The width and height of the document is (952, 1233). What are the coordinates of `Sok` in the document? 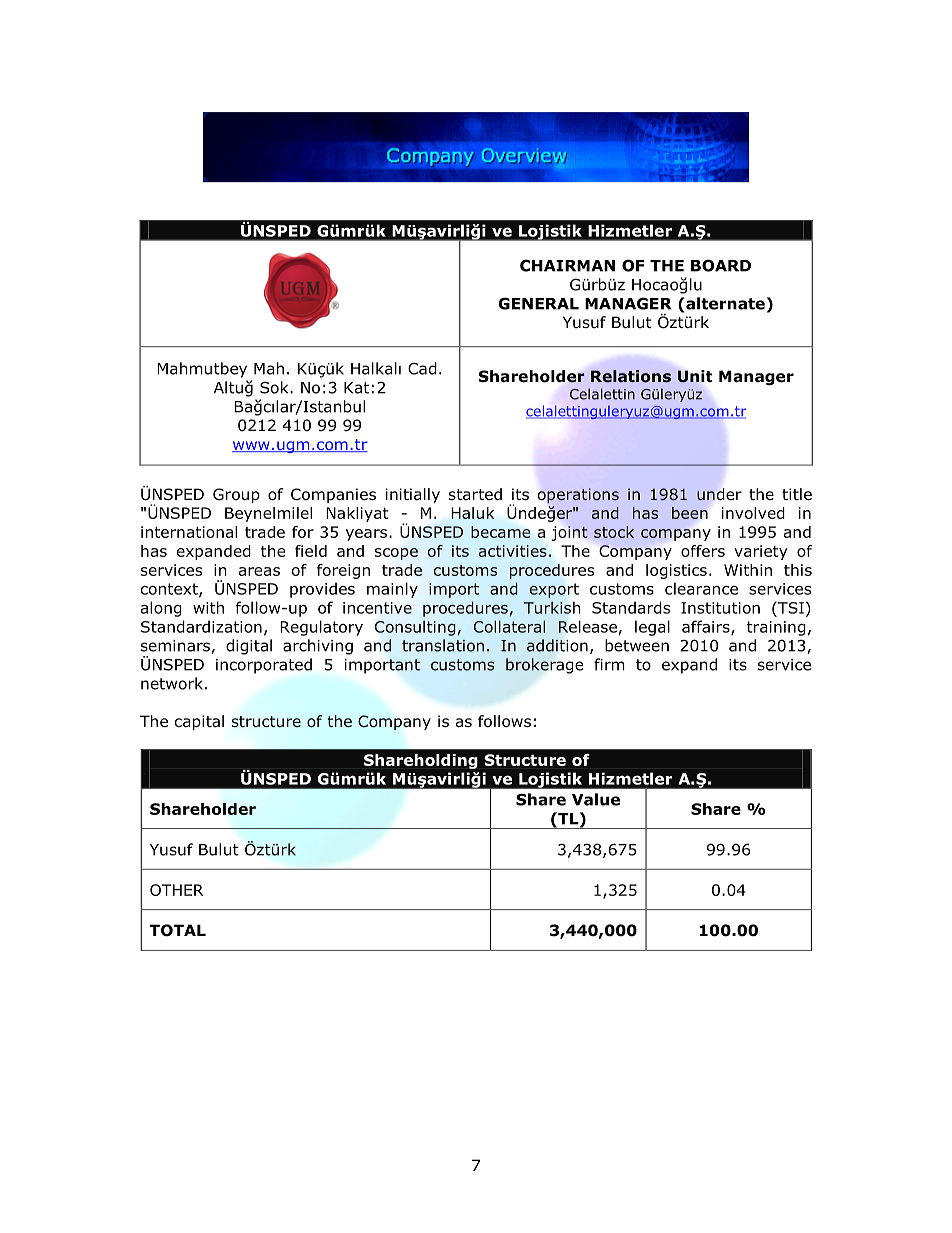 It's located at (275, 387).
